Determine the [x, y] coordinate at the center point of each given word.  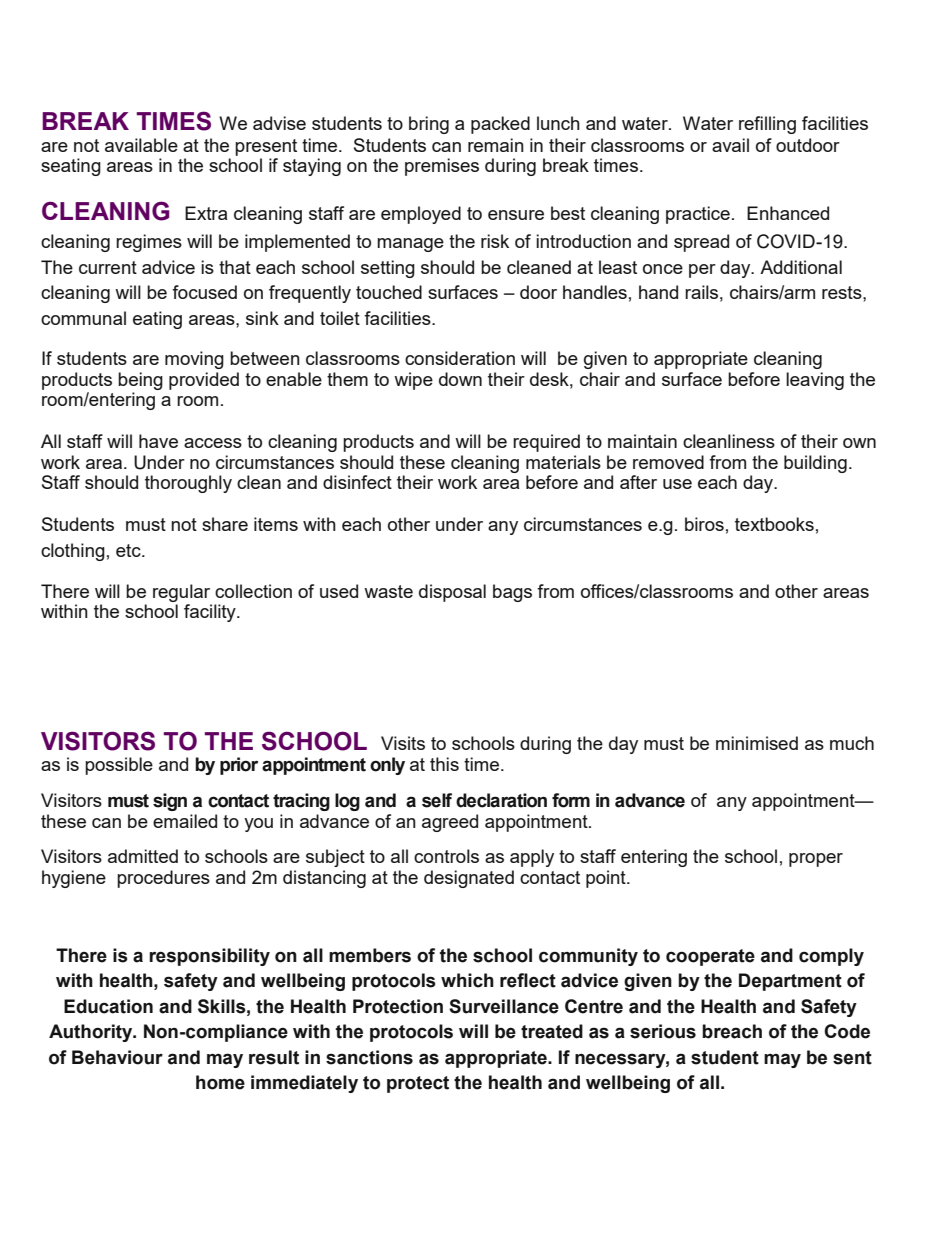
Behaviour [117, 1057]
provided [204, 381]
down [460, 379]
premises [442, 167]
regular [181, 593]
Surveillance [504, 1006]
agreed [450, 823]
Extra [206, 213]
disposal [452, 593]
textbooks [774, 524]
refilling [767, 125]
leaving [815, 381]
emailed [185, 821]
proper [816, 860]
